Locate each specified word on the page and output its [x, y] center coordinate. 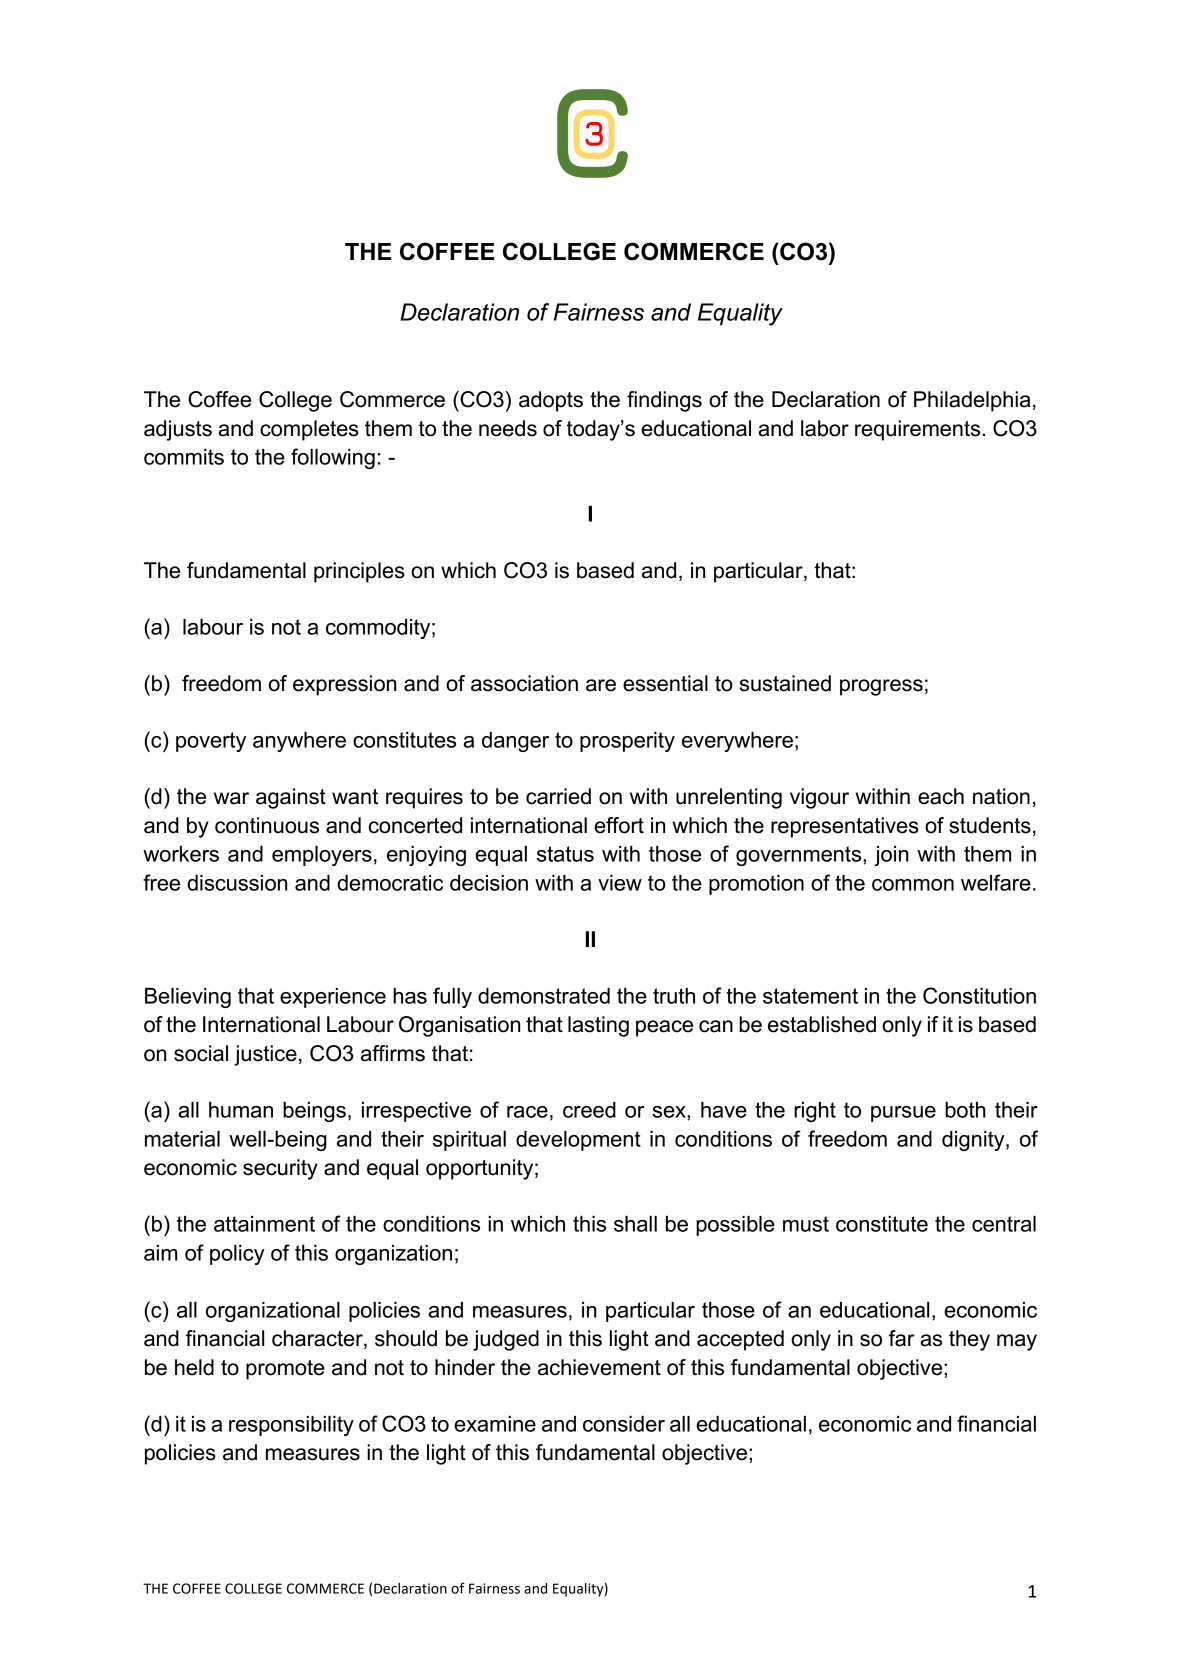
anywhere [299, 742]
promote [285, 1370]
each [941, 796]
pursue [903, 1114]
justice [265, 1055]
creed [589, 1110]
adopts [551, 401]
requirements [919, 430]
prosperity [627, 742]
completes [309, 430]
